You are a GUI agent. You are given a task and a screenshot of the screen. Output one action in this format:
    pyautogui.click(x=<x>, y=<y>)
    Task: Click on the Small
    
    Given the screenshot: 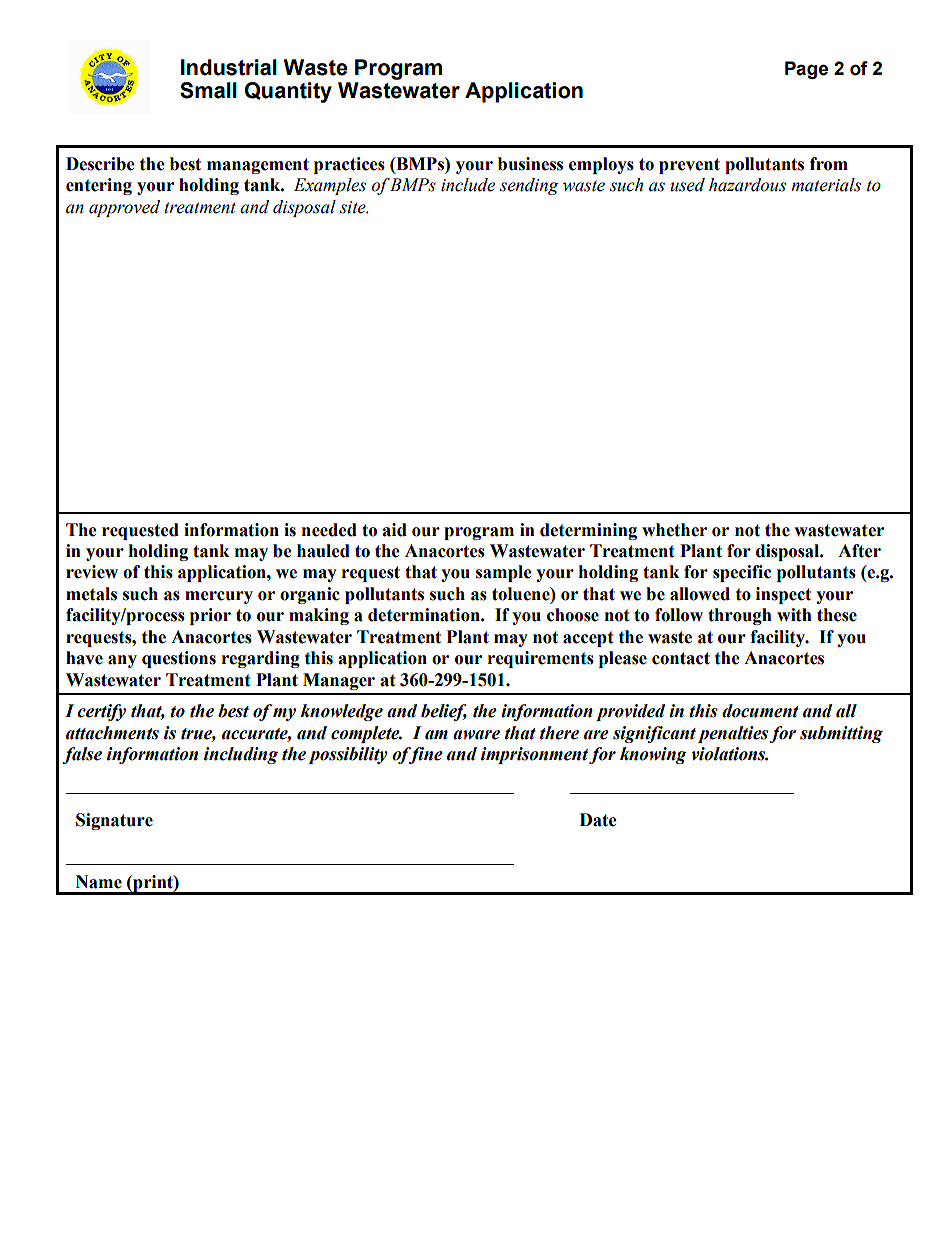 What is the action you would take?
    pyautogui.click(x=208, y=90)
